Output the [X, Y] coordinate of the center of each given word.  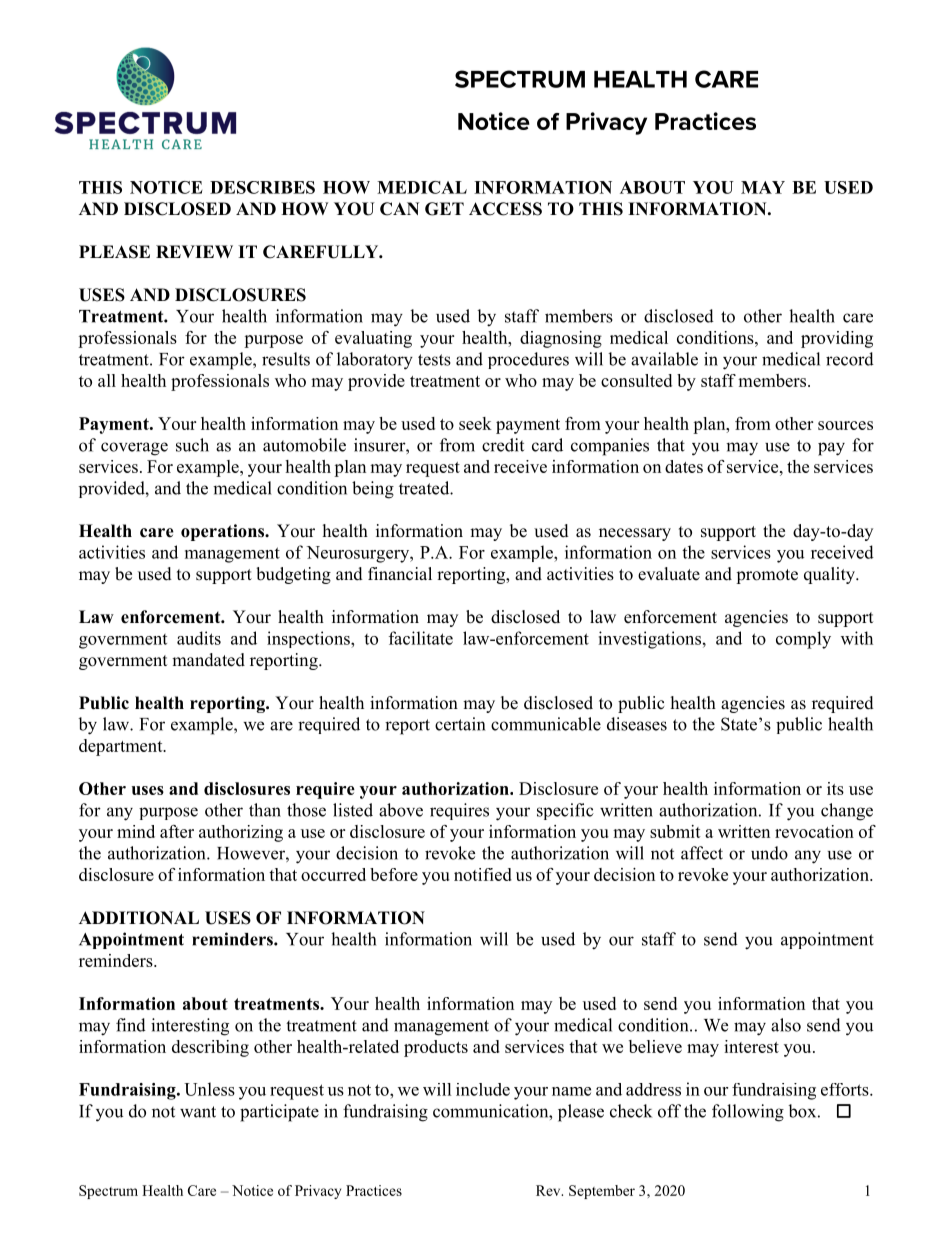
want [198, 1112]
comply [803, 640]
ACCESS [505, 209]
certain [460, 724]
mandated [208, 660]
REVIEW [194, 251]
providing [837, 339]
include [483, 1089]
